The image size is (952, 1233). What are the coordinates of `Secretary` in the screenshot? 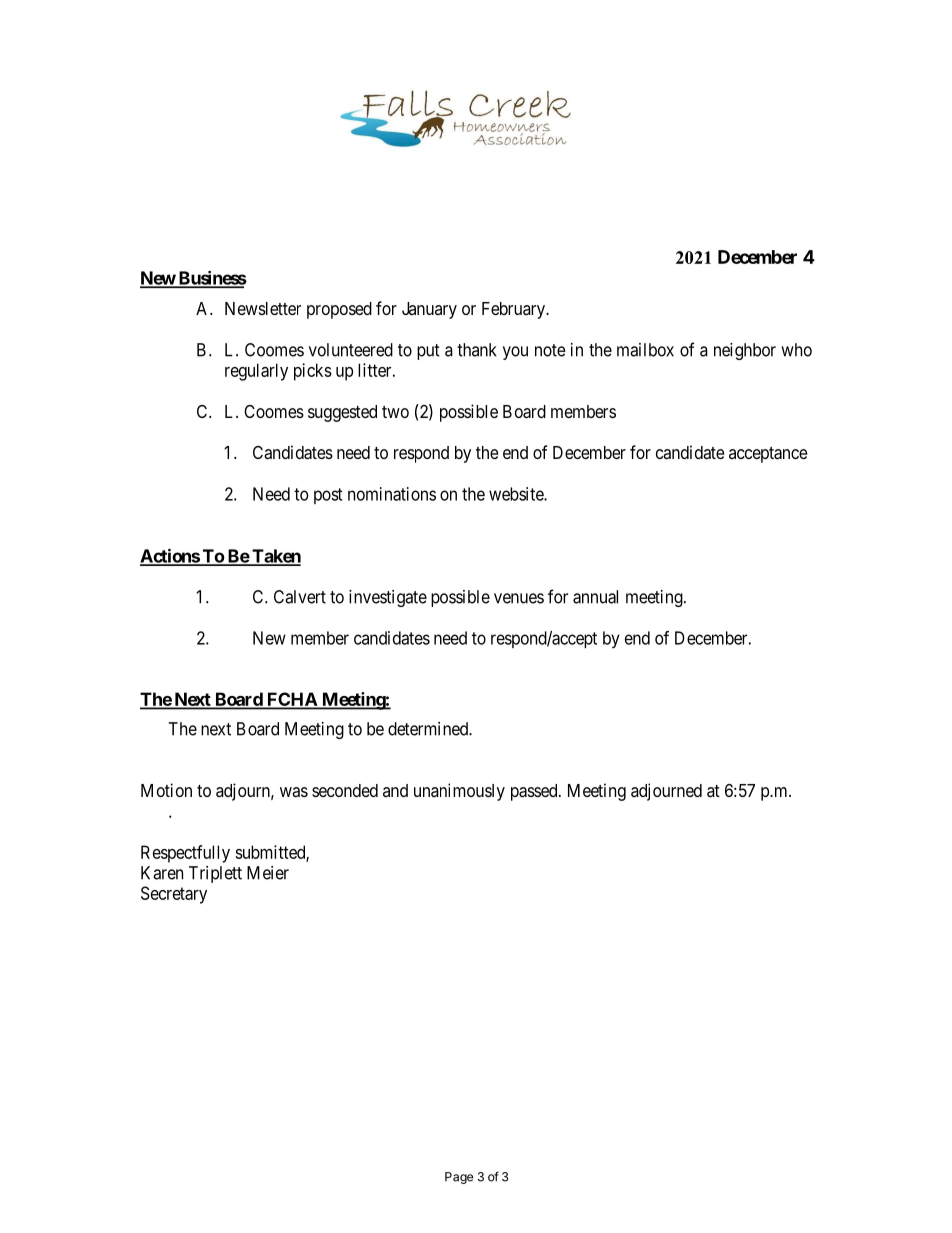 It's located at (174, 895).
